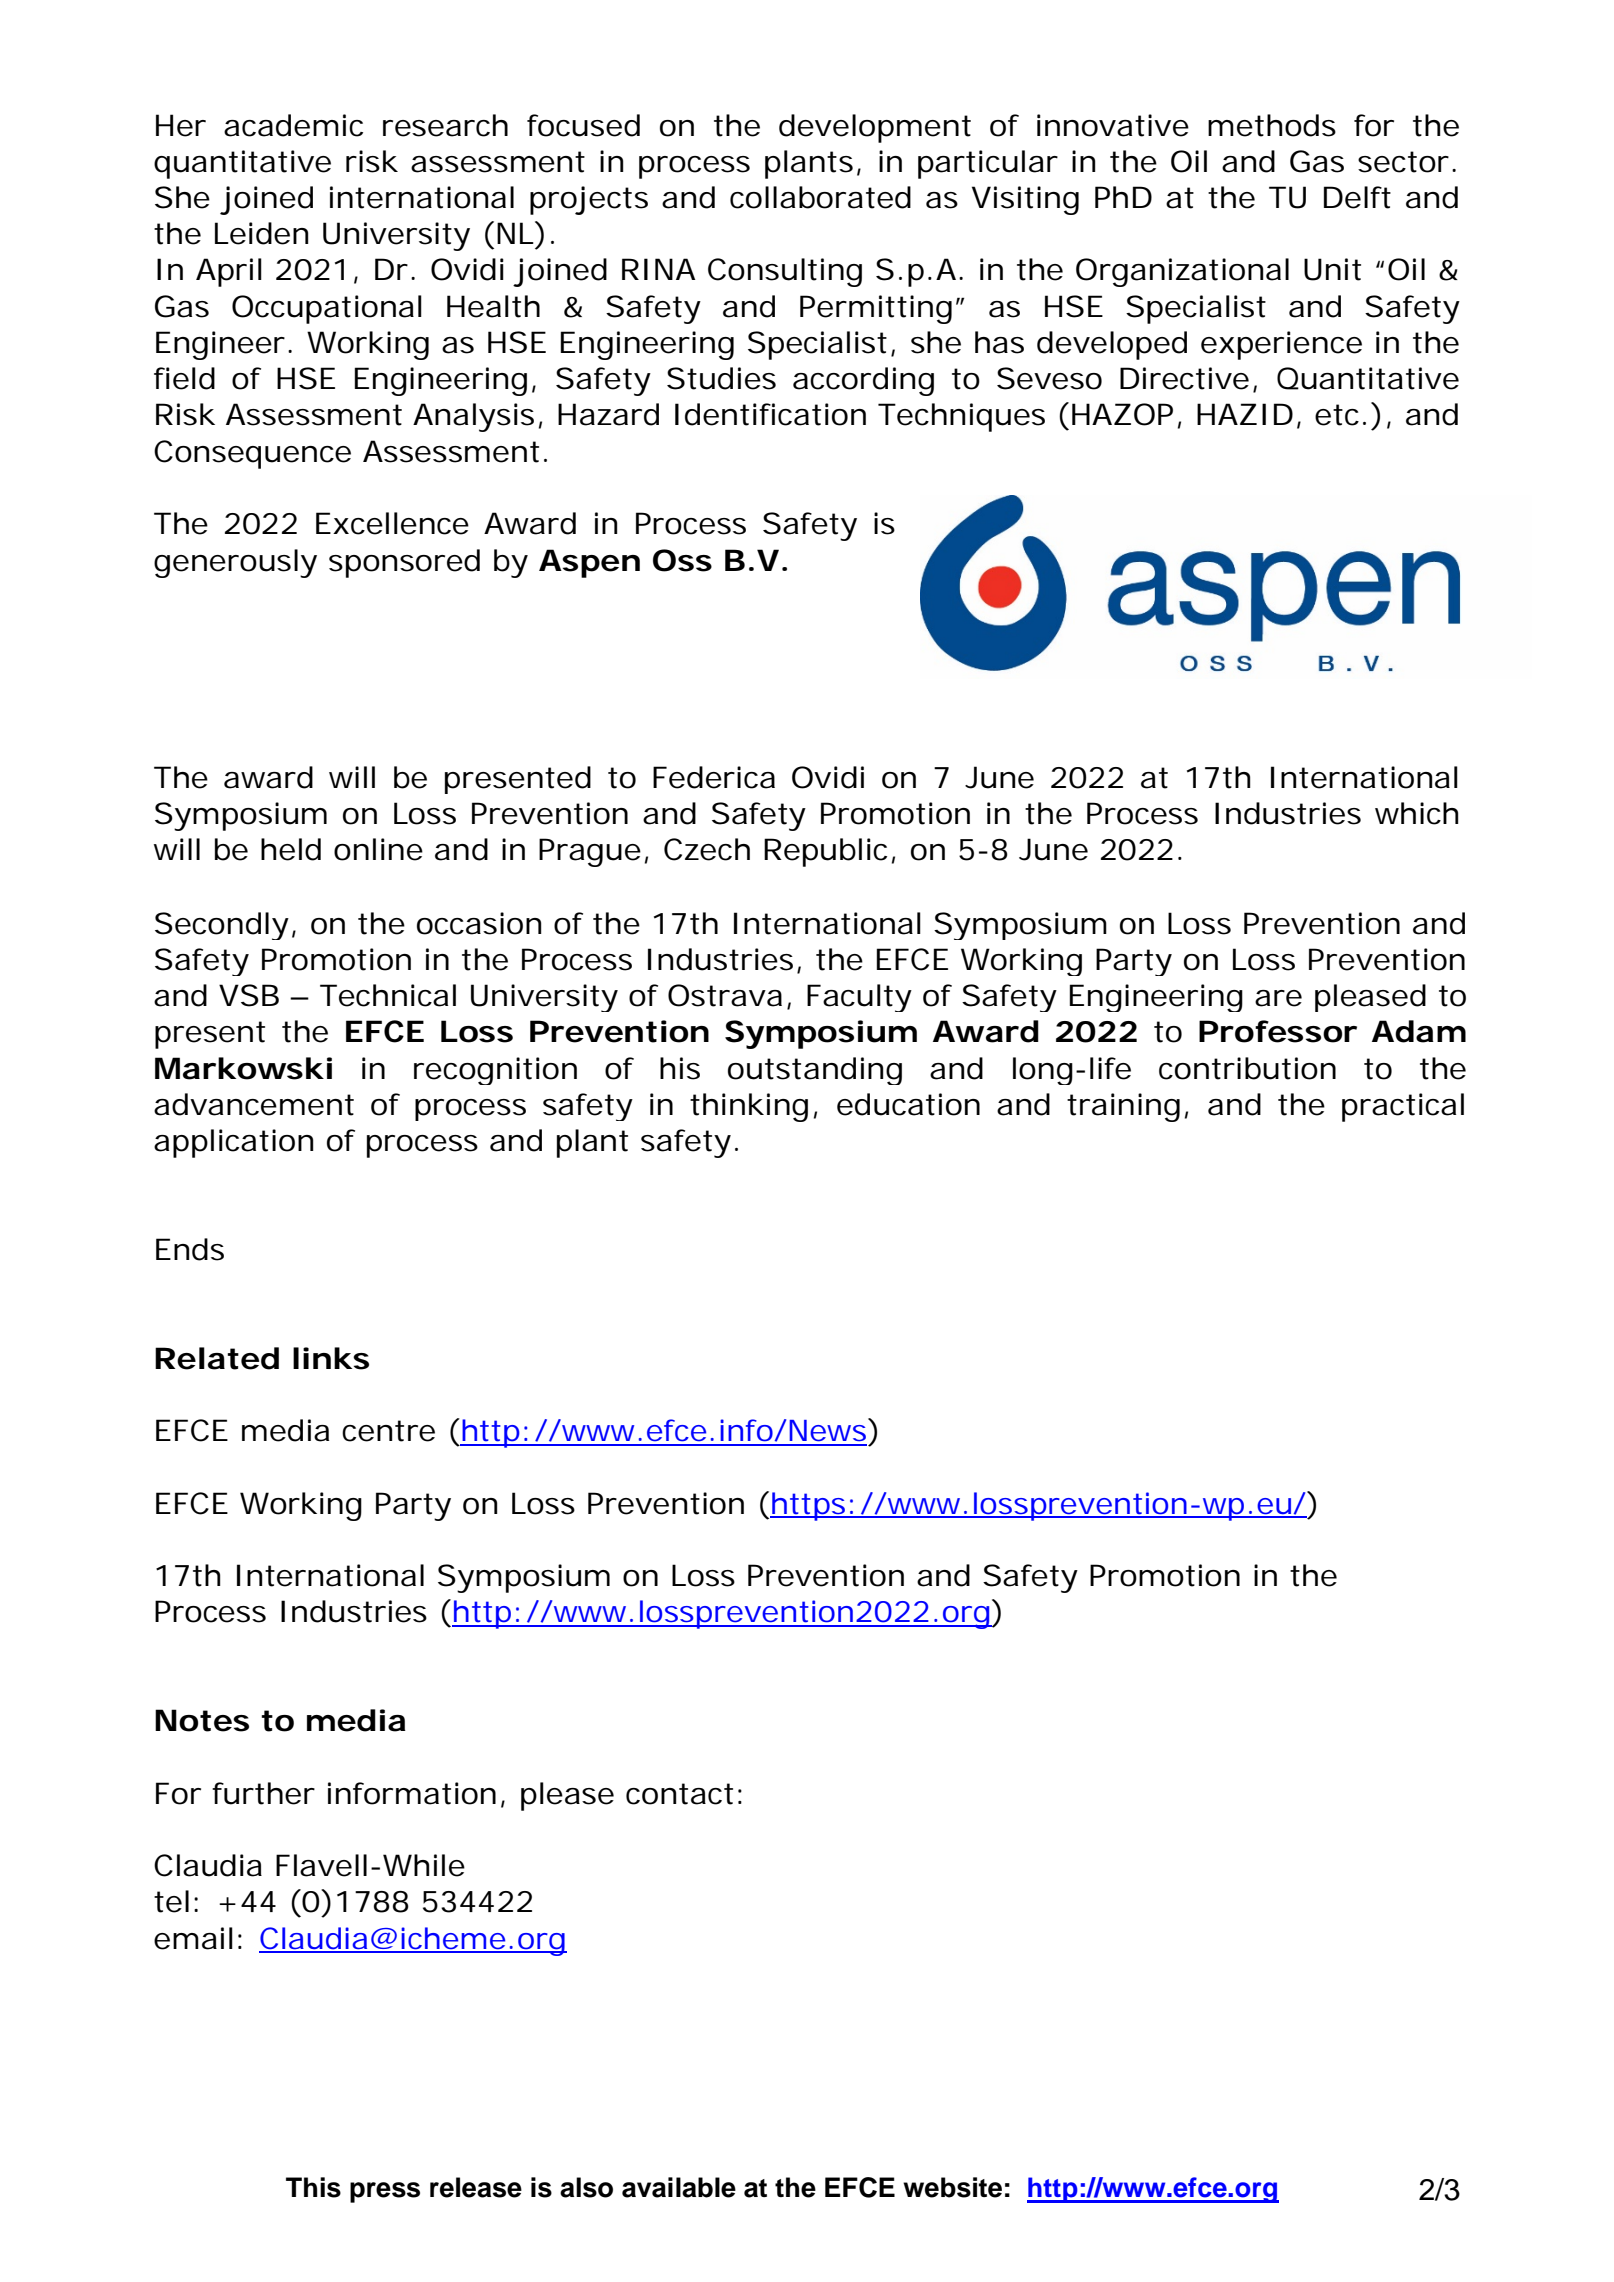  Describe the element at coordinates (233, 1143) in the screenshot. I see `application` at that location.
